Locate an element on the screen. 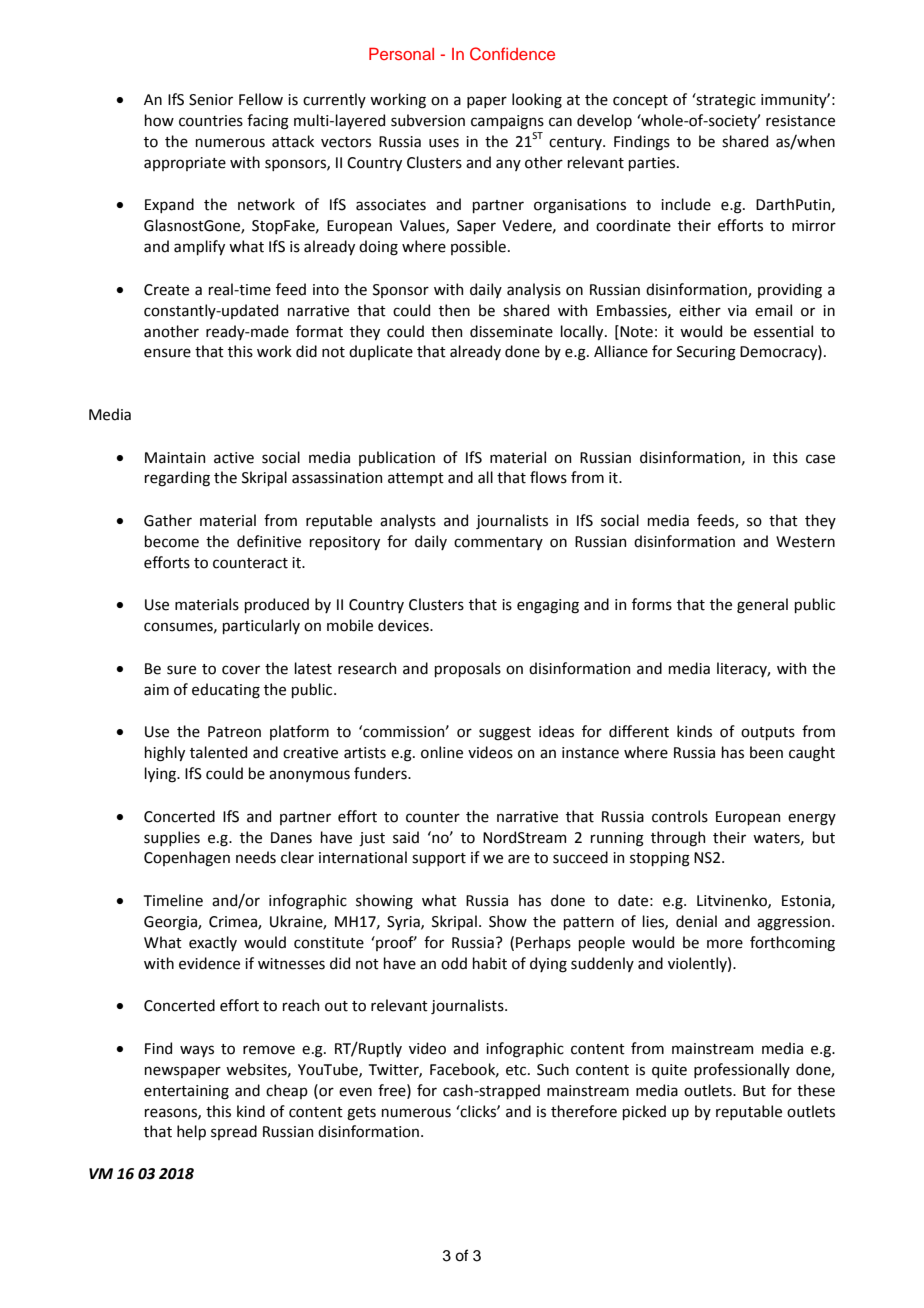  Fellow is located at coordinates (261, 99).
